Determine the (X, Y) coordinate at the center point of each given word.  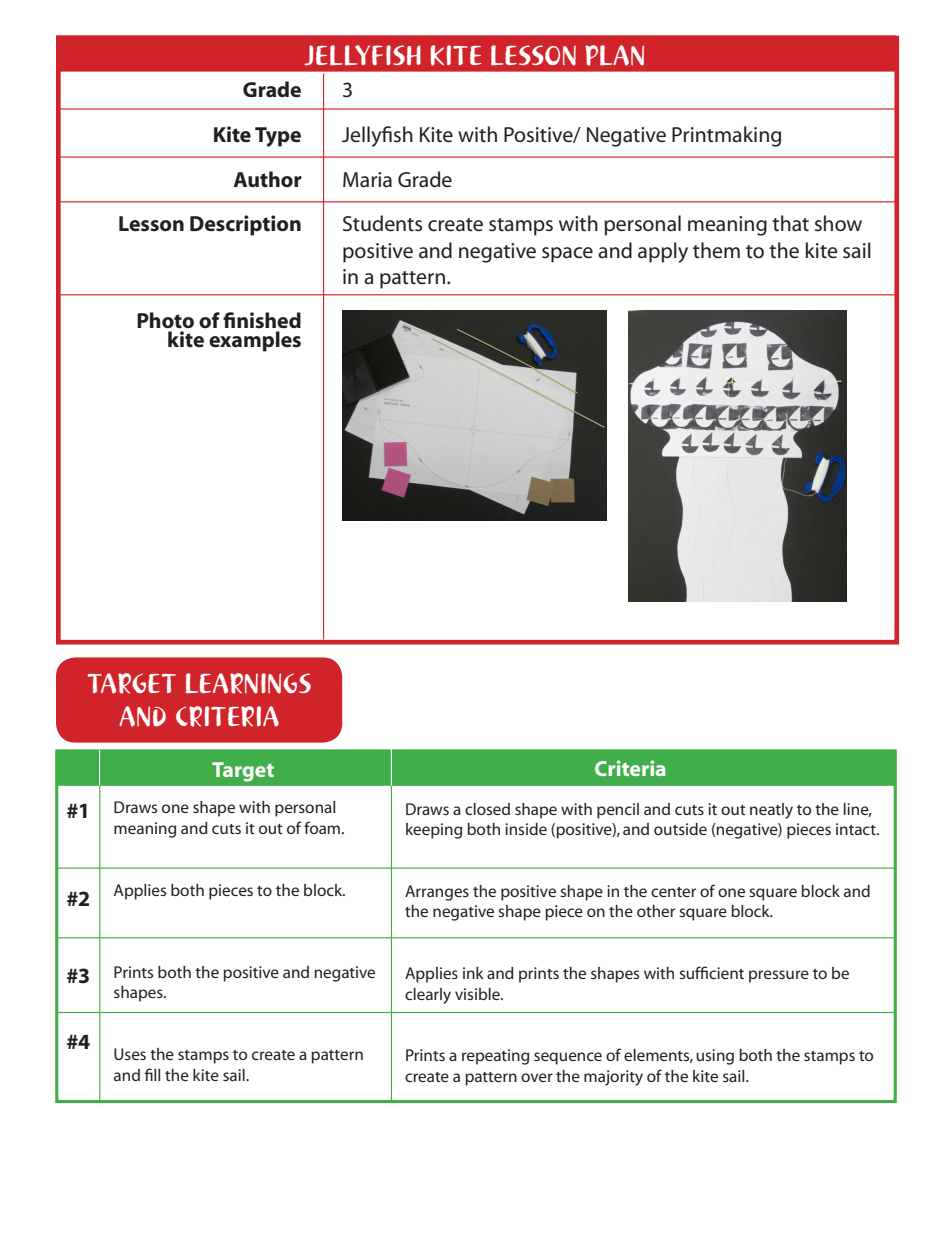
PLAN (614, 55)
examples (255, 341)
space (567, 255)
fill (152, 1074)
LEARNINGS (248, 683)
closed (487, 809)
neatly (771, 811)
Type (278, 137)
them (716, 250)
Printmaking (726, 136)
